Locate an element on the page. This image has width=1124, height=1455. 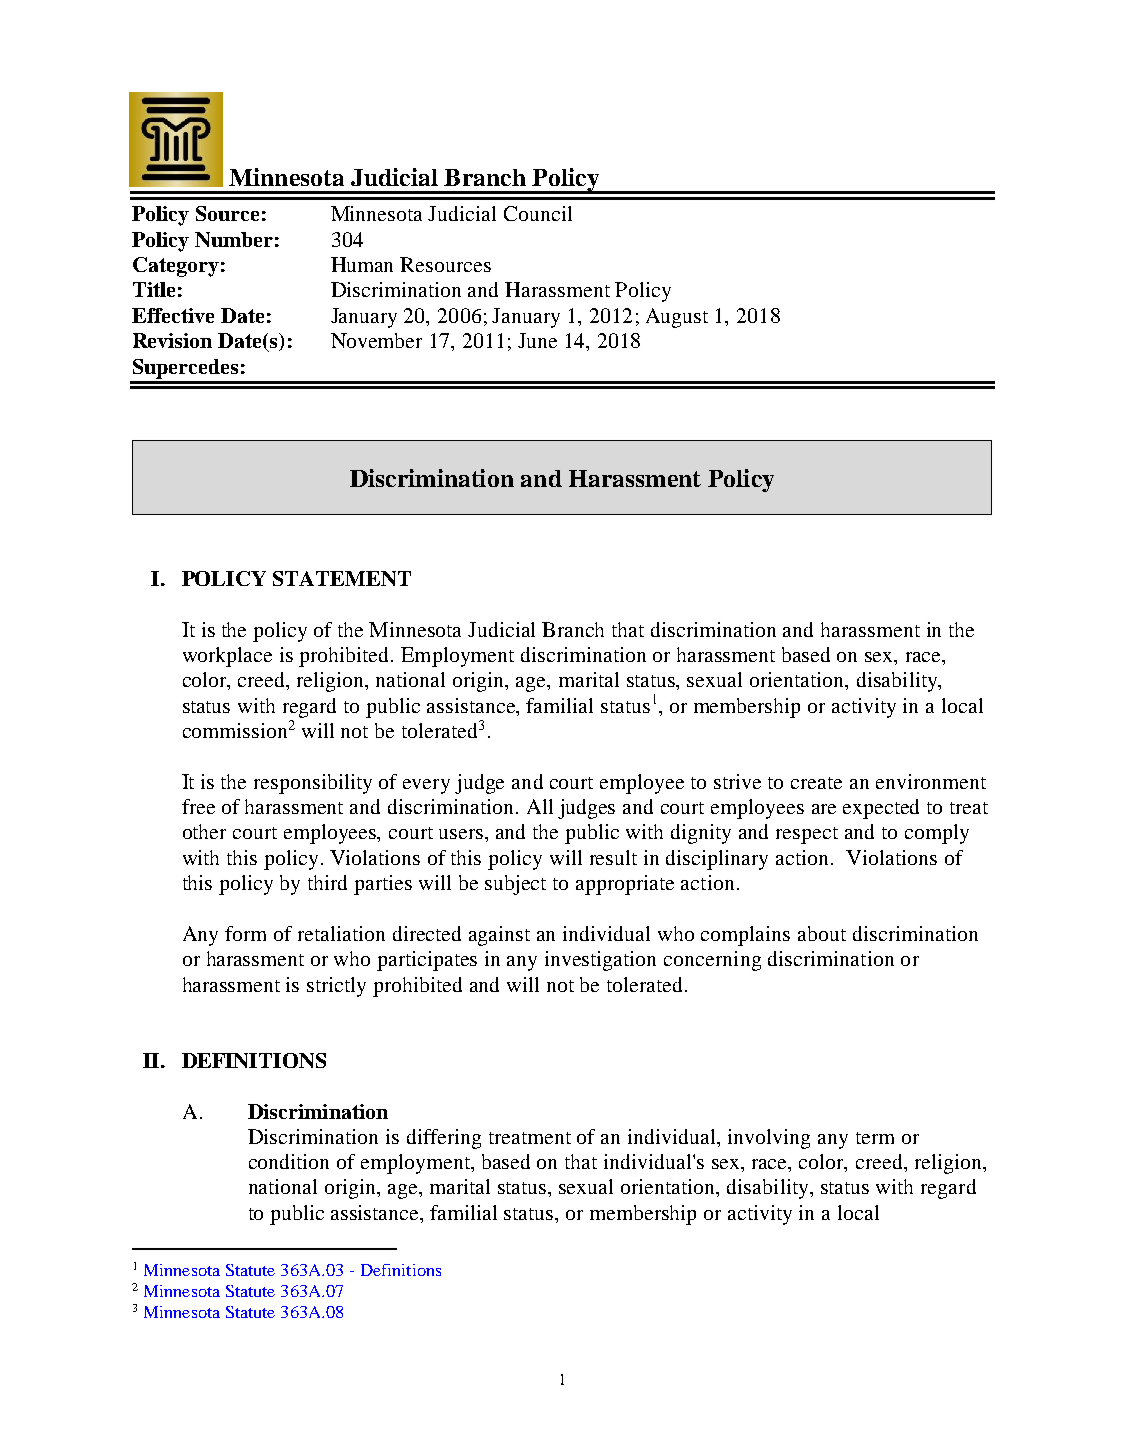
workplace is located at coordinates (227, 657).
